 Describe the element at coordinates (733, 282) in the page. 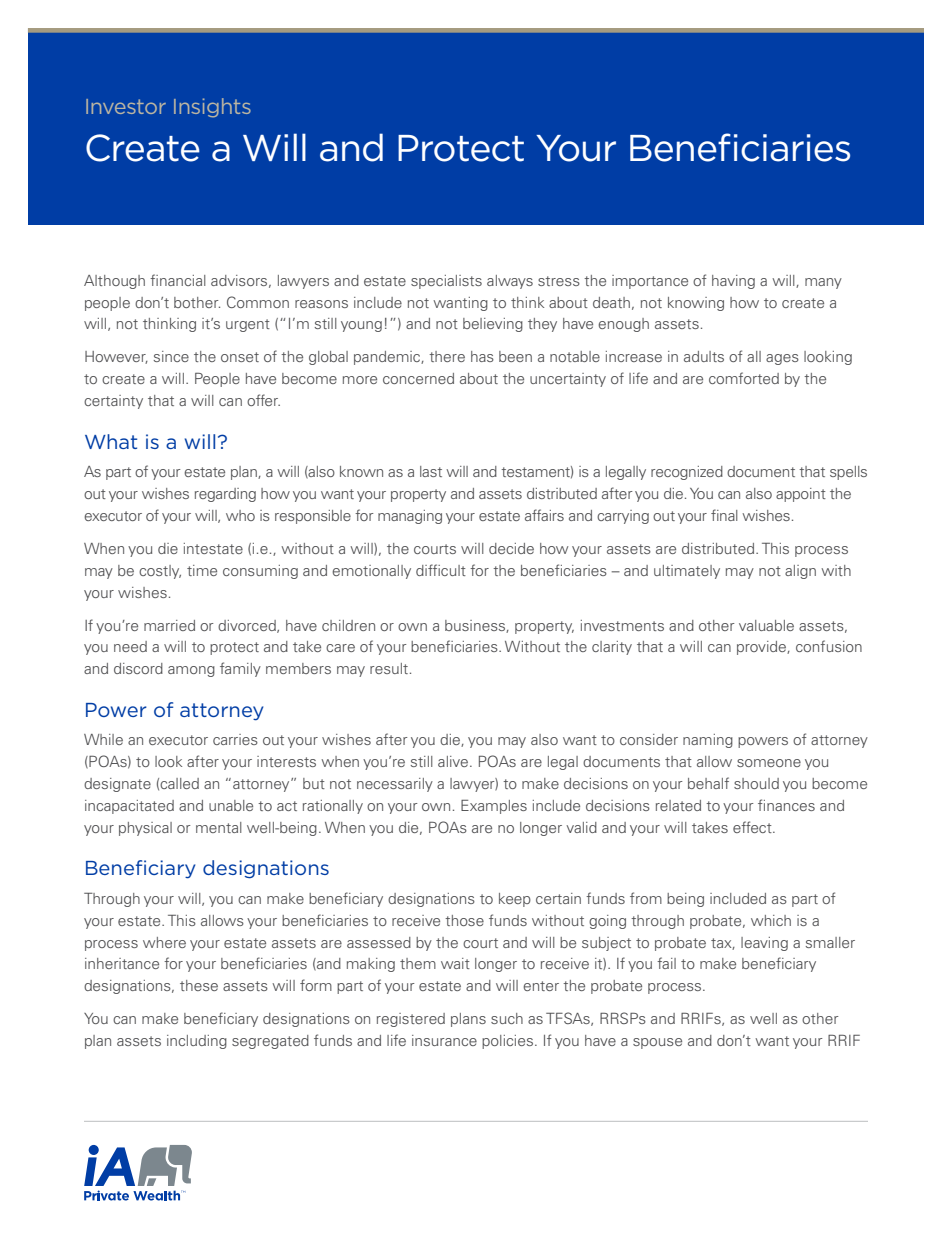

I see `having` at that location.
